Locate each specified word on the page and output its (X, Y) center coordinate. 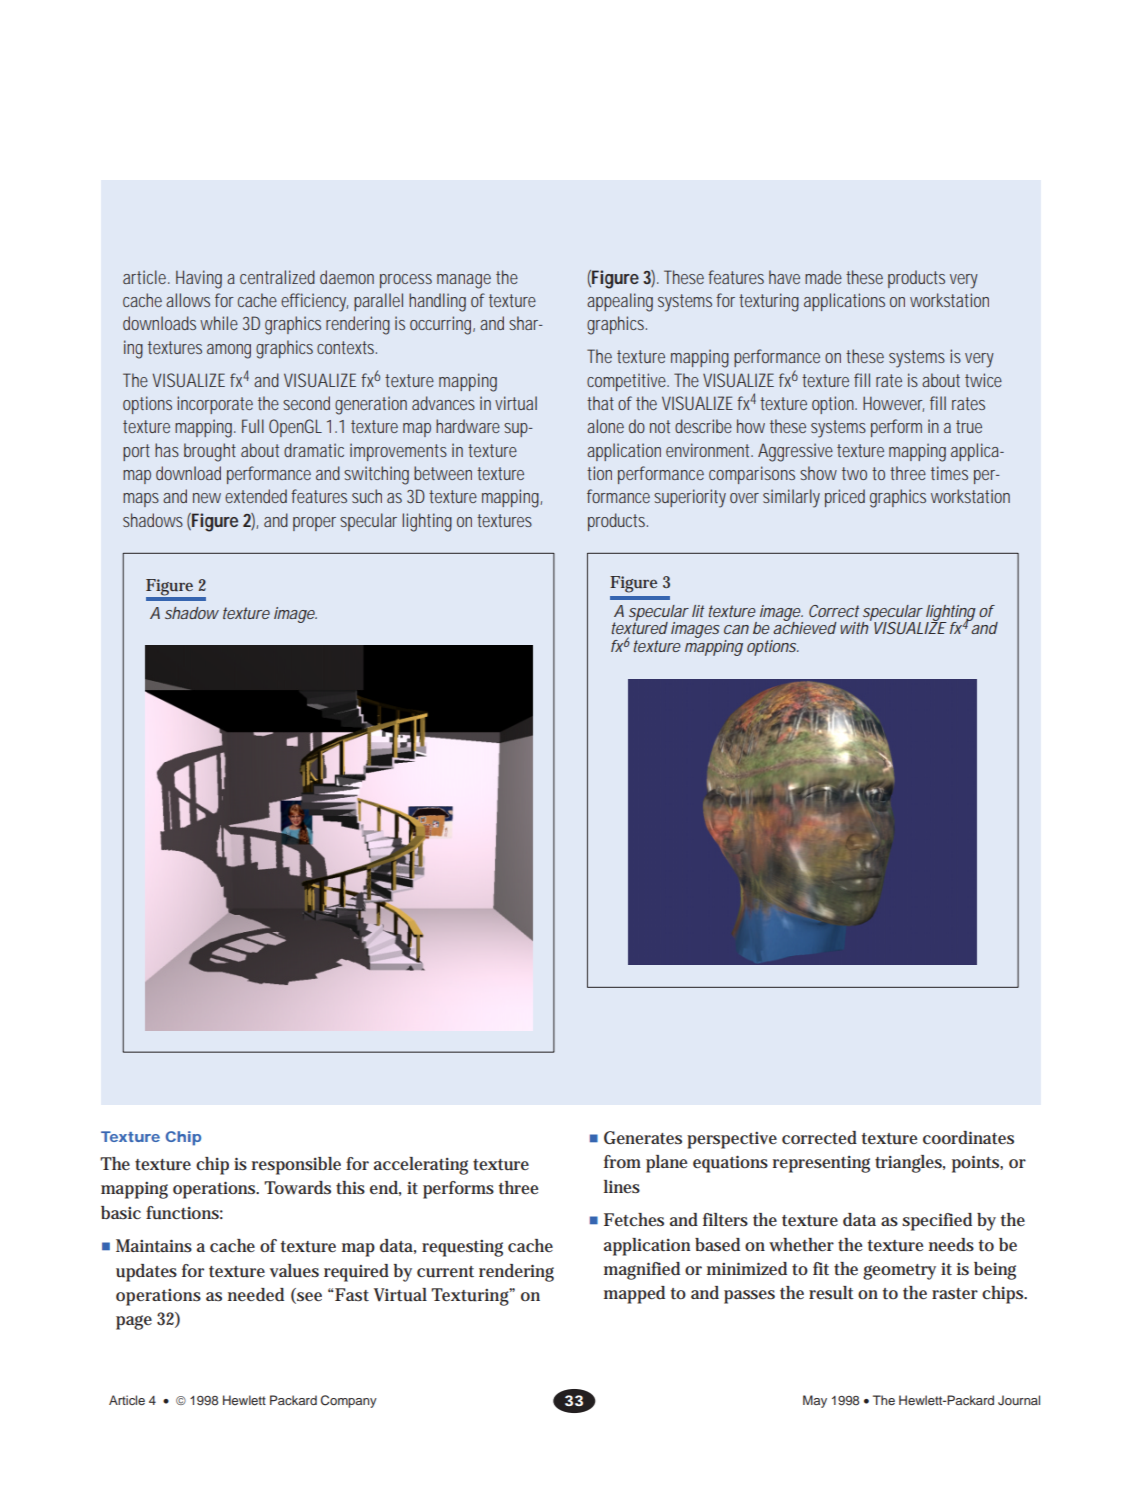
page (134, 1322)
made (823, 277)
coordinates (968, 1137)
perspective (732, 1140)
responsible (296, 1166)
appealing (620, 302)
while (219, 323)
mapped (634, 1295)
